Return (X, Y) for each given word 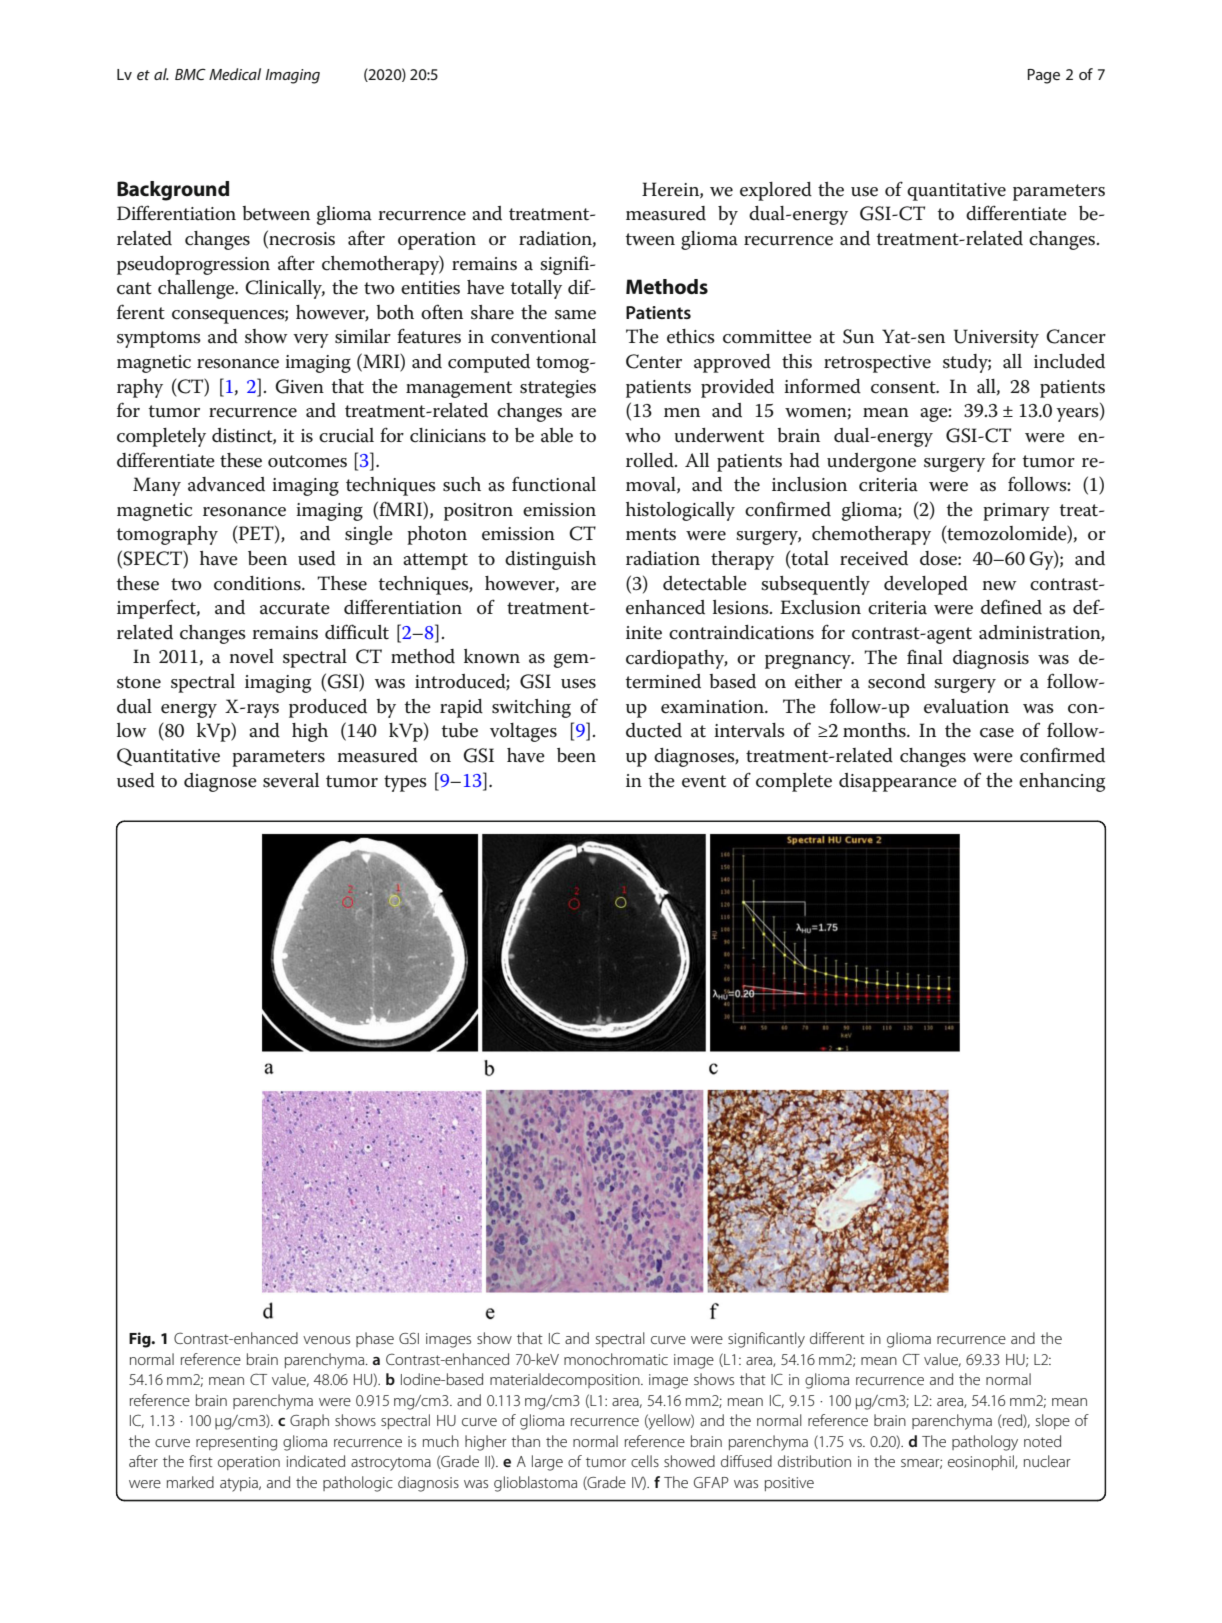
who (643, 435)
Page (1043, 76)
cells (645, 1461)
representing (236, 1443)
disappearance (898, 782)
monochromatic (616, 1359)
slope (1053, 1421)
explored (776, 191)
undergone (871, 462)
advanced (226, 484)
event (704, 781)
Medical (235, 74)
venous (326, 1340)
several (291, 780)
